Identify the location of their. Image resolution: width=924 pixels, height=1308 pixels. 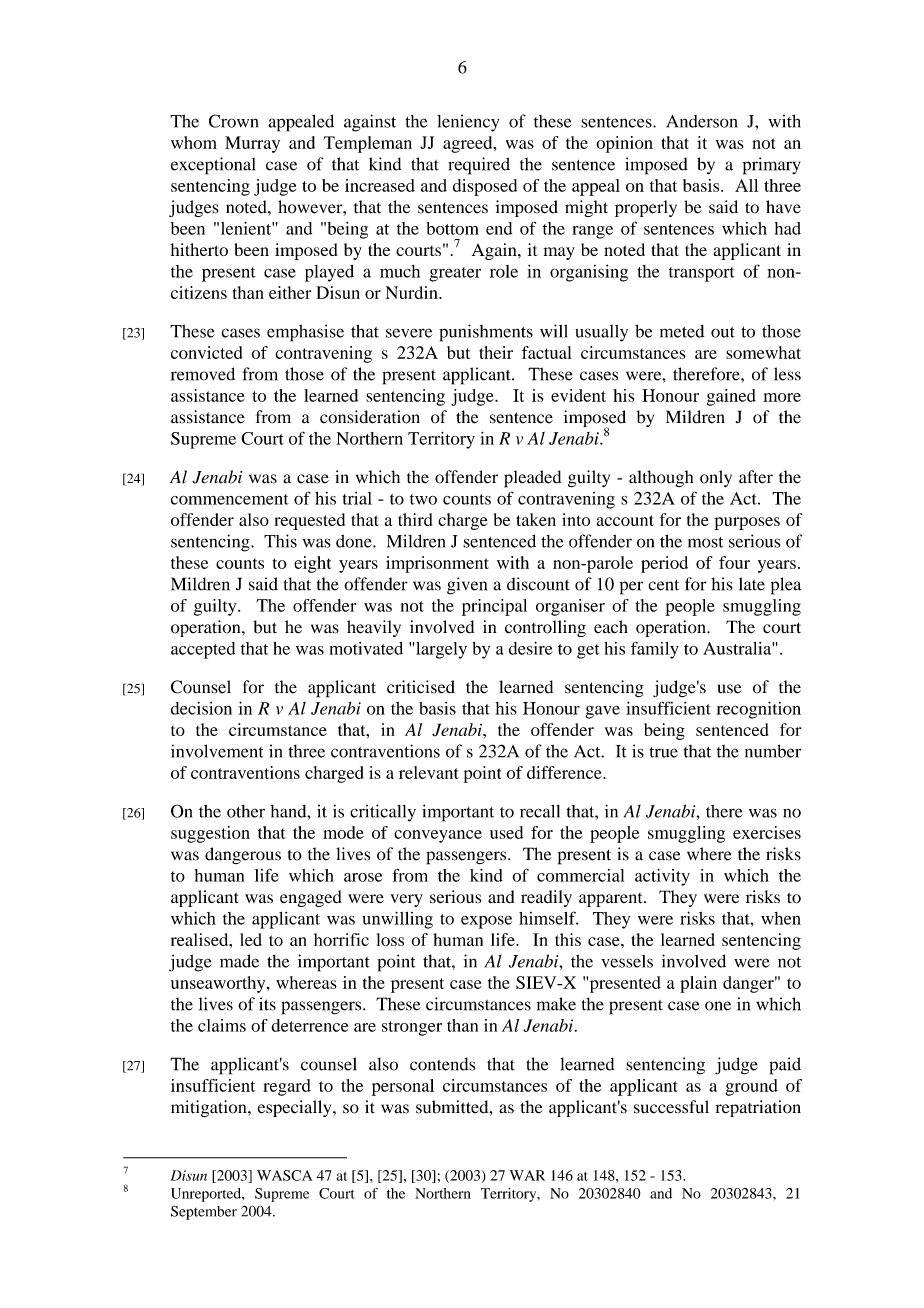
(496, 352).
